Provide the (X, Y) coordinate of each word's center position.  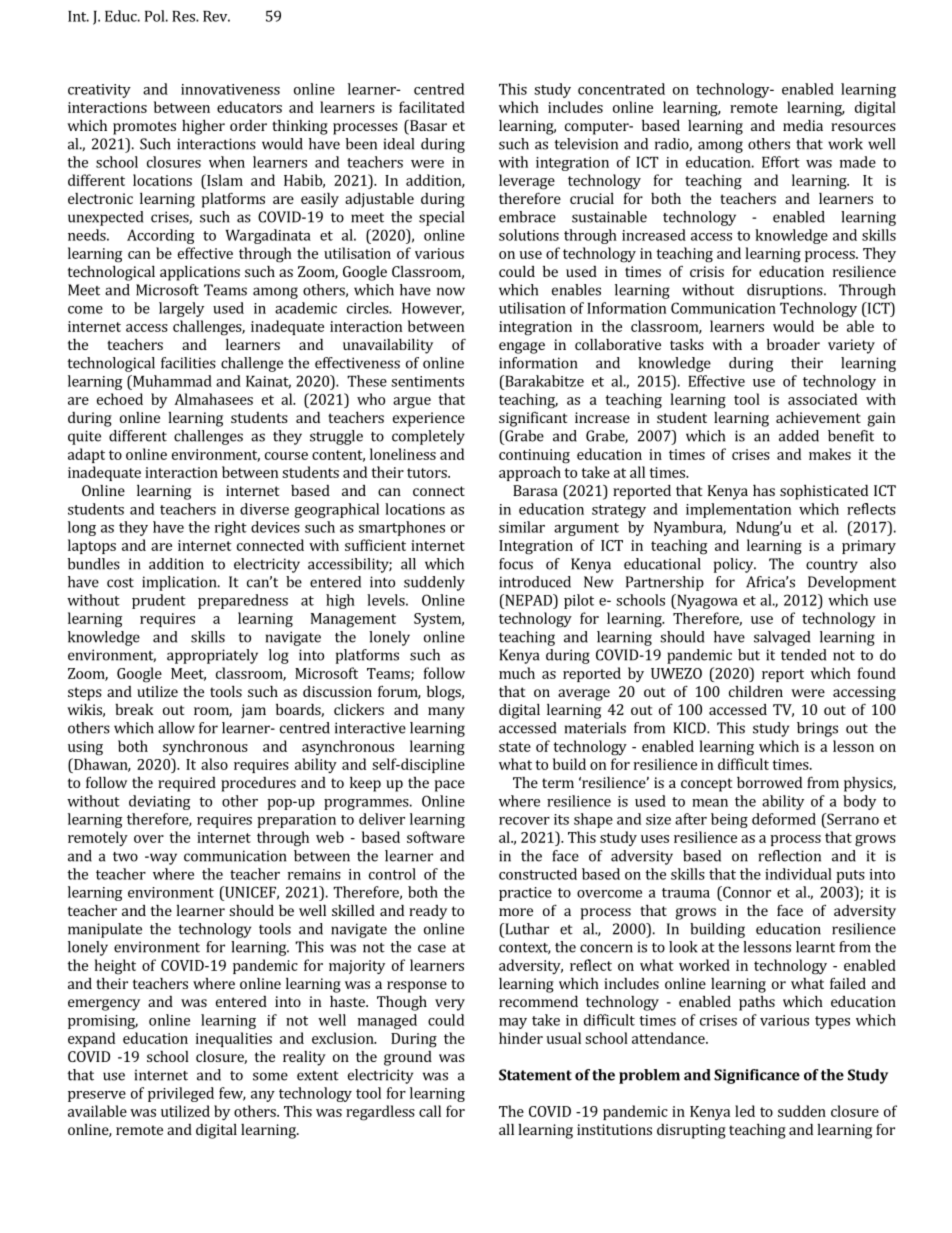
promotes (144, 128)
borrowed (769, 782)
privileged (181, 1094)
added (799, 436)
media (803, 125)
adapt (86, 455)
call (430, 1111)
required (187, 784)
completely (428, 437)
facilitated (432, 107)
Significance (757, 1076)
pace (449, 786)
